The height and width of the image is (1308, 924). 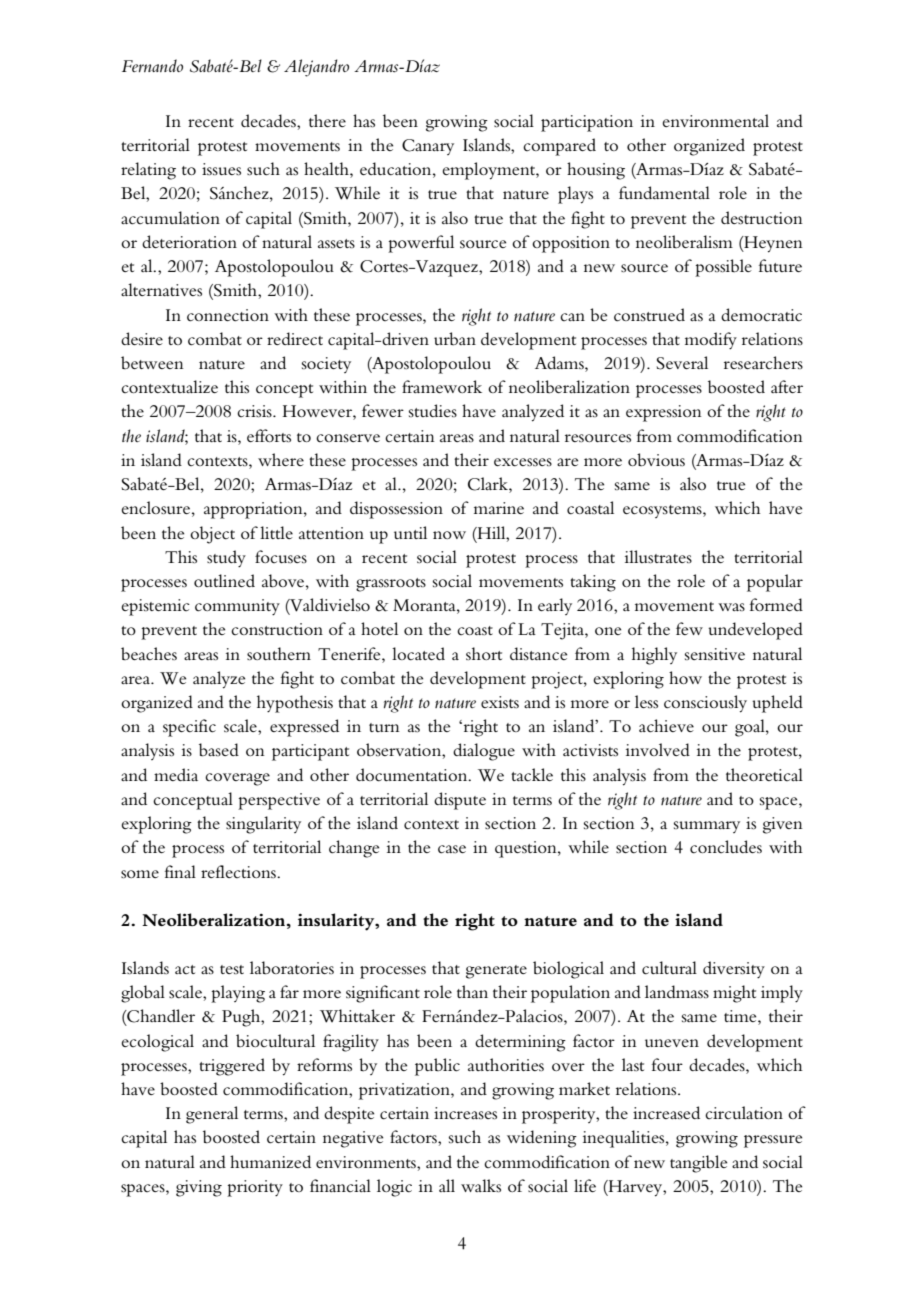 What do you see at coordinates (221, 169) in the image?
I see `issues` at bounding box center [221, 169].
